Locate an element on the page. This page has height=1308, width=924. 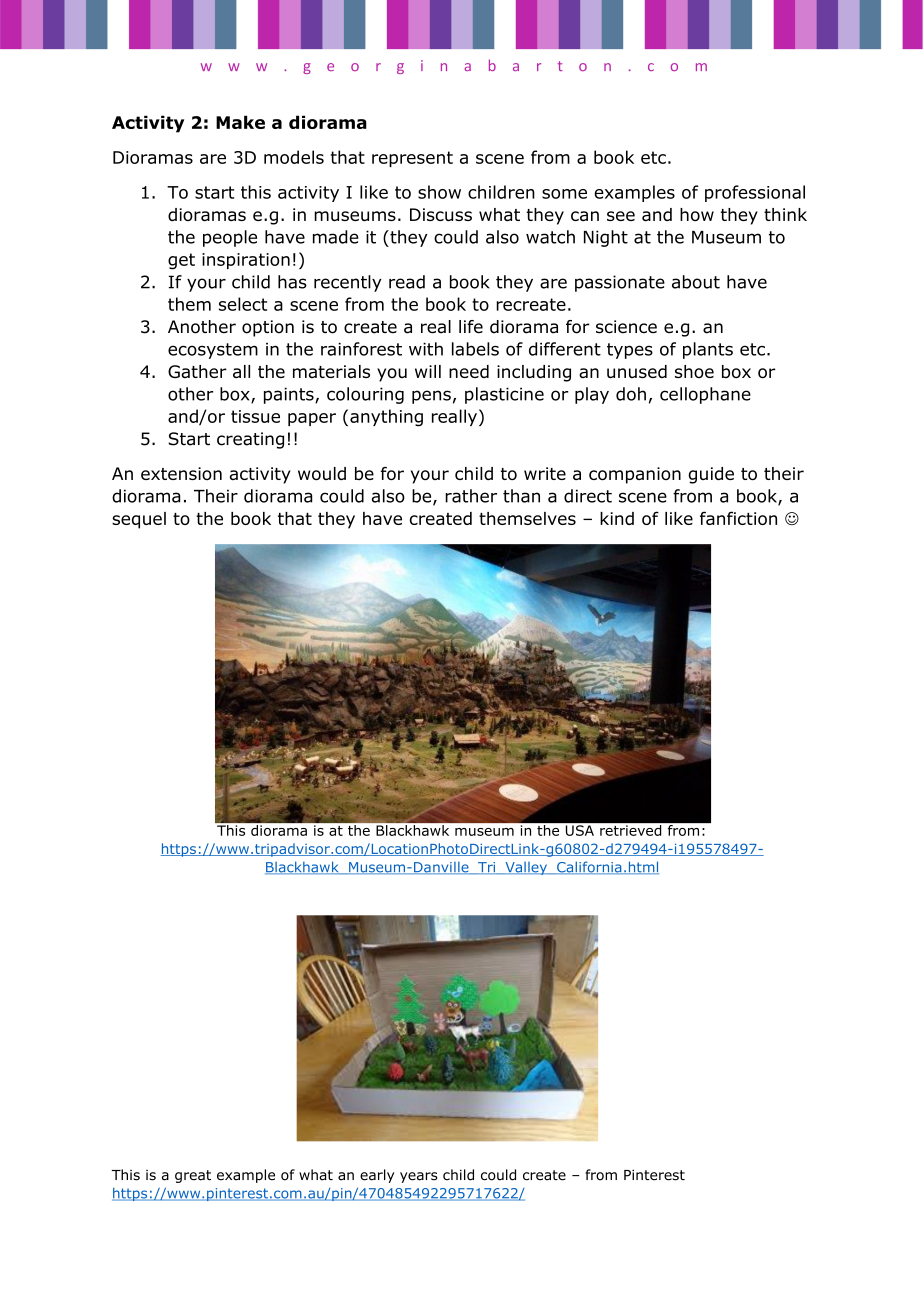
rather is located at coordinates (471, 496).
